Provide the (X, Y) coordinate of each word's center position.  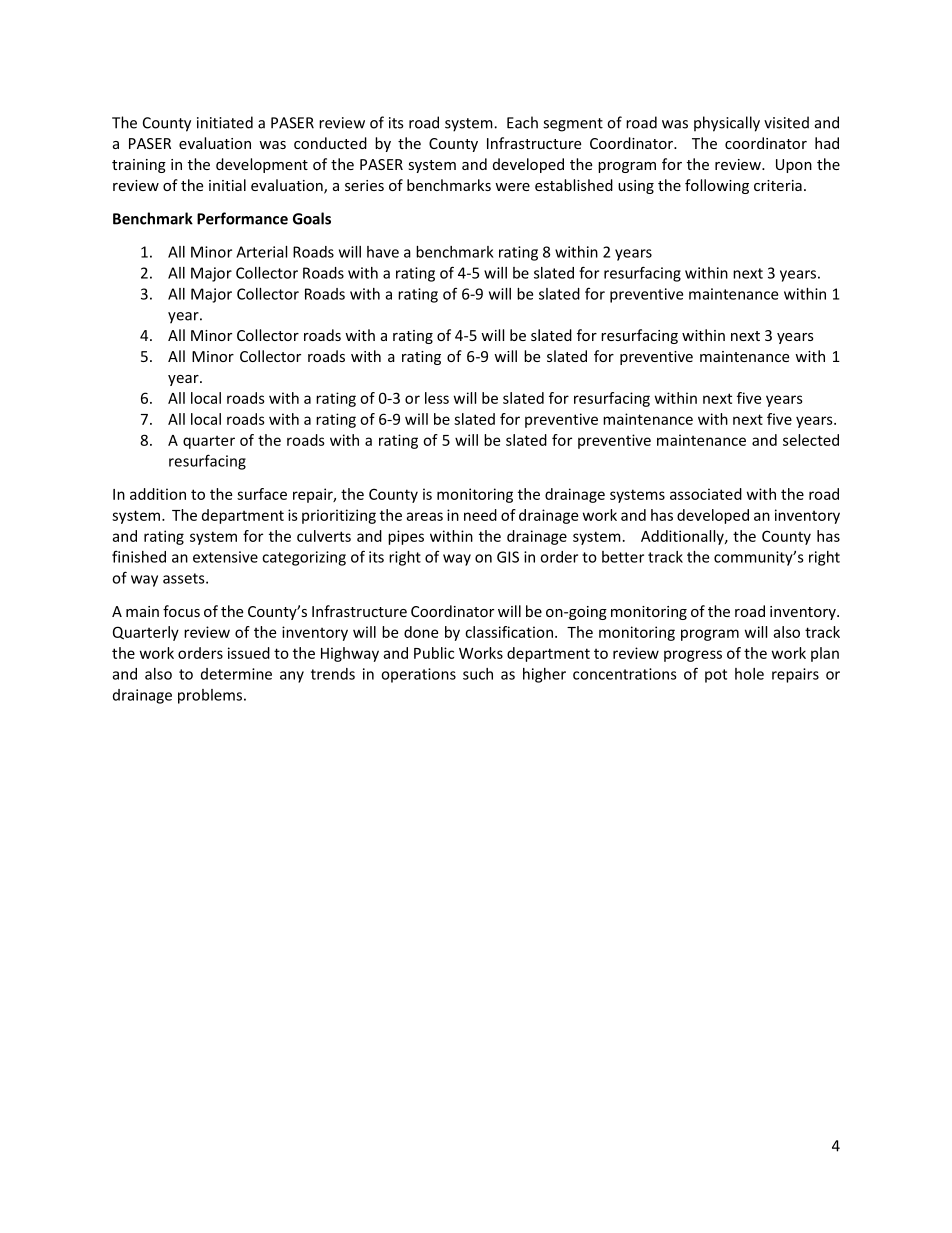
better (623, 557)
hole (749, 674)
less (437, 398)
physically (727, 124)
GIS (508, 557)
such (478, 674)
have (383, 252)
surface (262, 494)
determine (236, 674)
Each (522, 122)
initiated (225, 122)
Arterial (261, 252)
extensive (225, 557)
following (717, 186)
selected (811, 440)
